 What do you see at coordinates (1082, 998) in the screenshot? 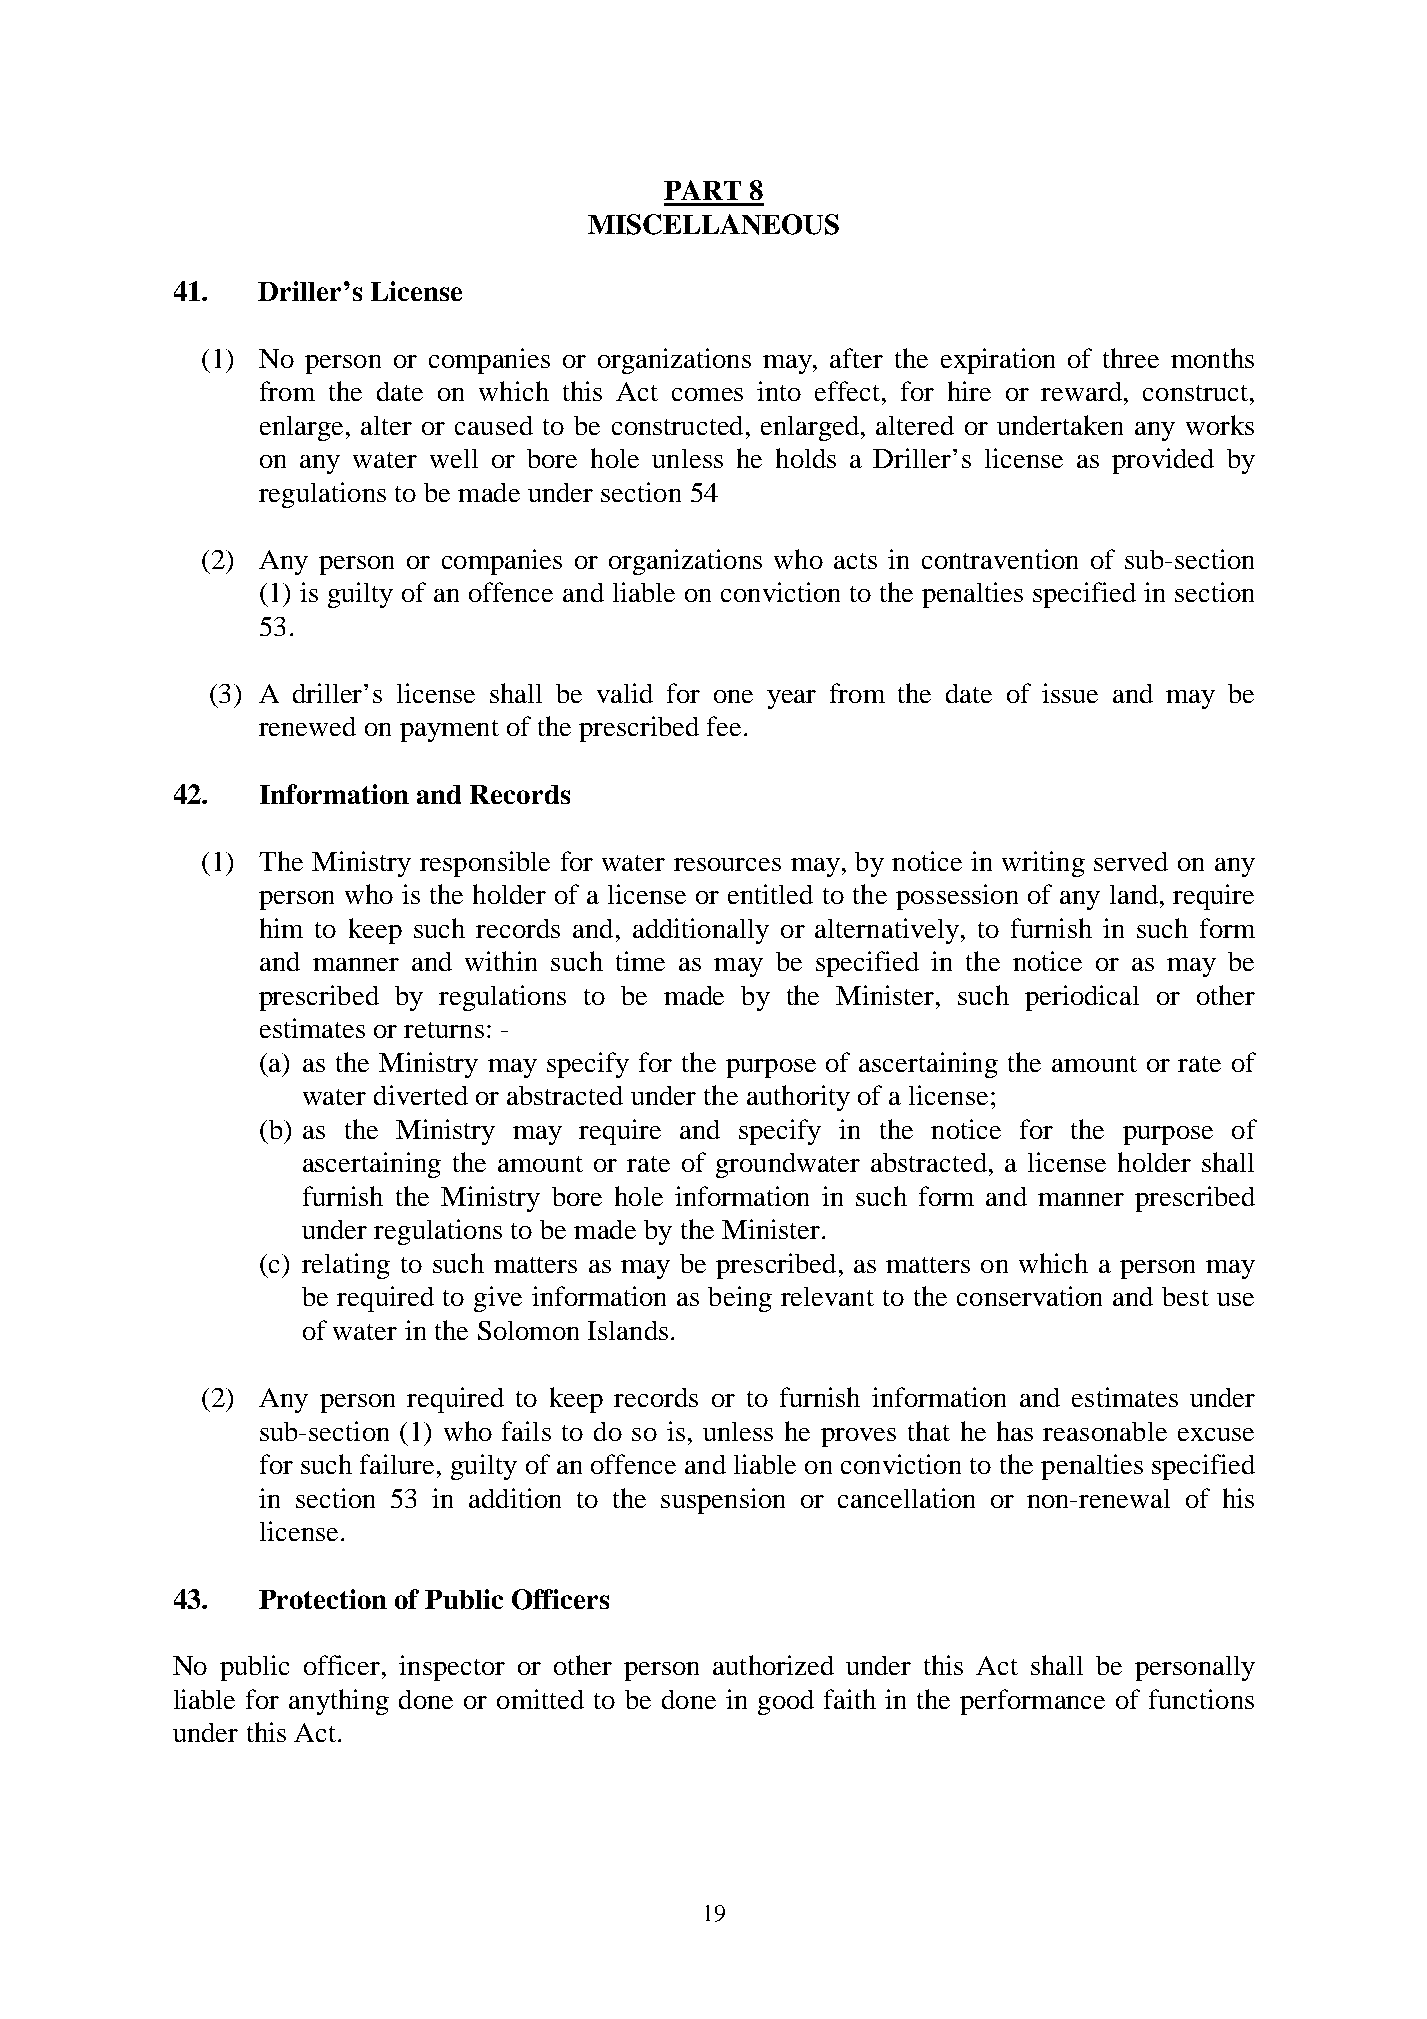
I see `periodical` at bounding box center [1082, 998].
